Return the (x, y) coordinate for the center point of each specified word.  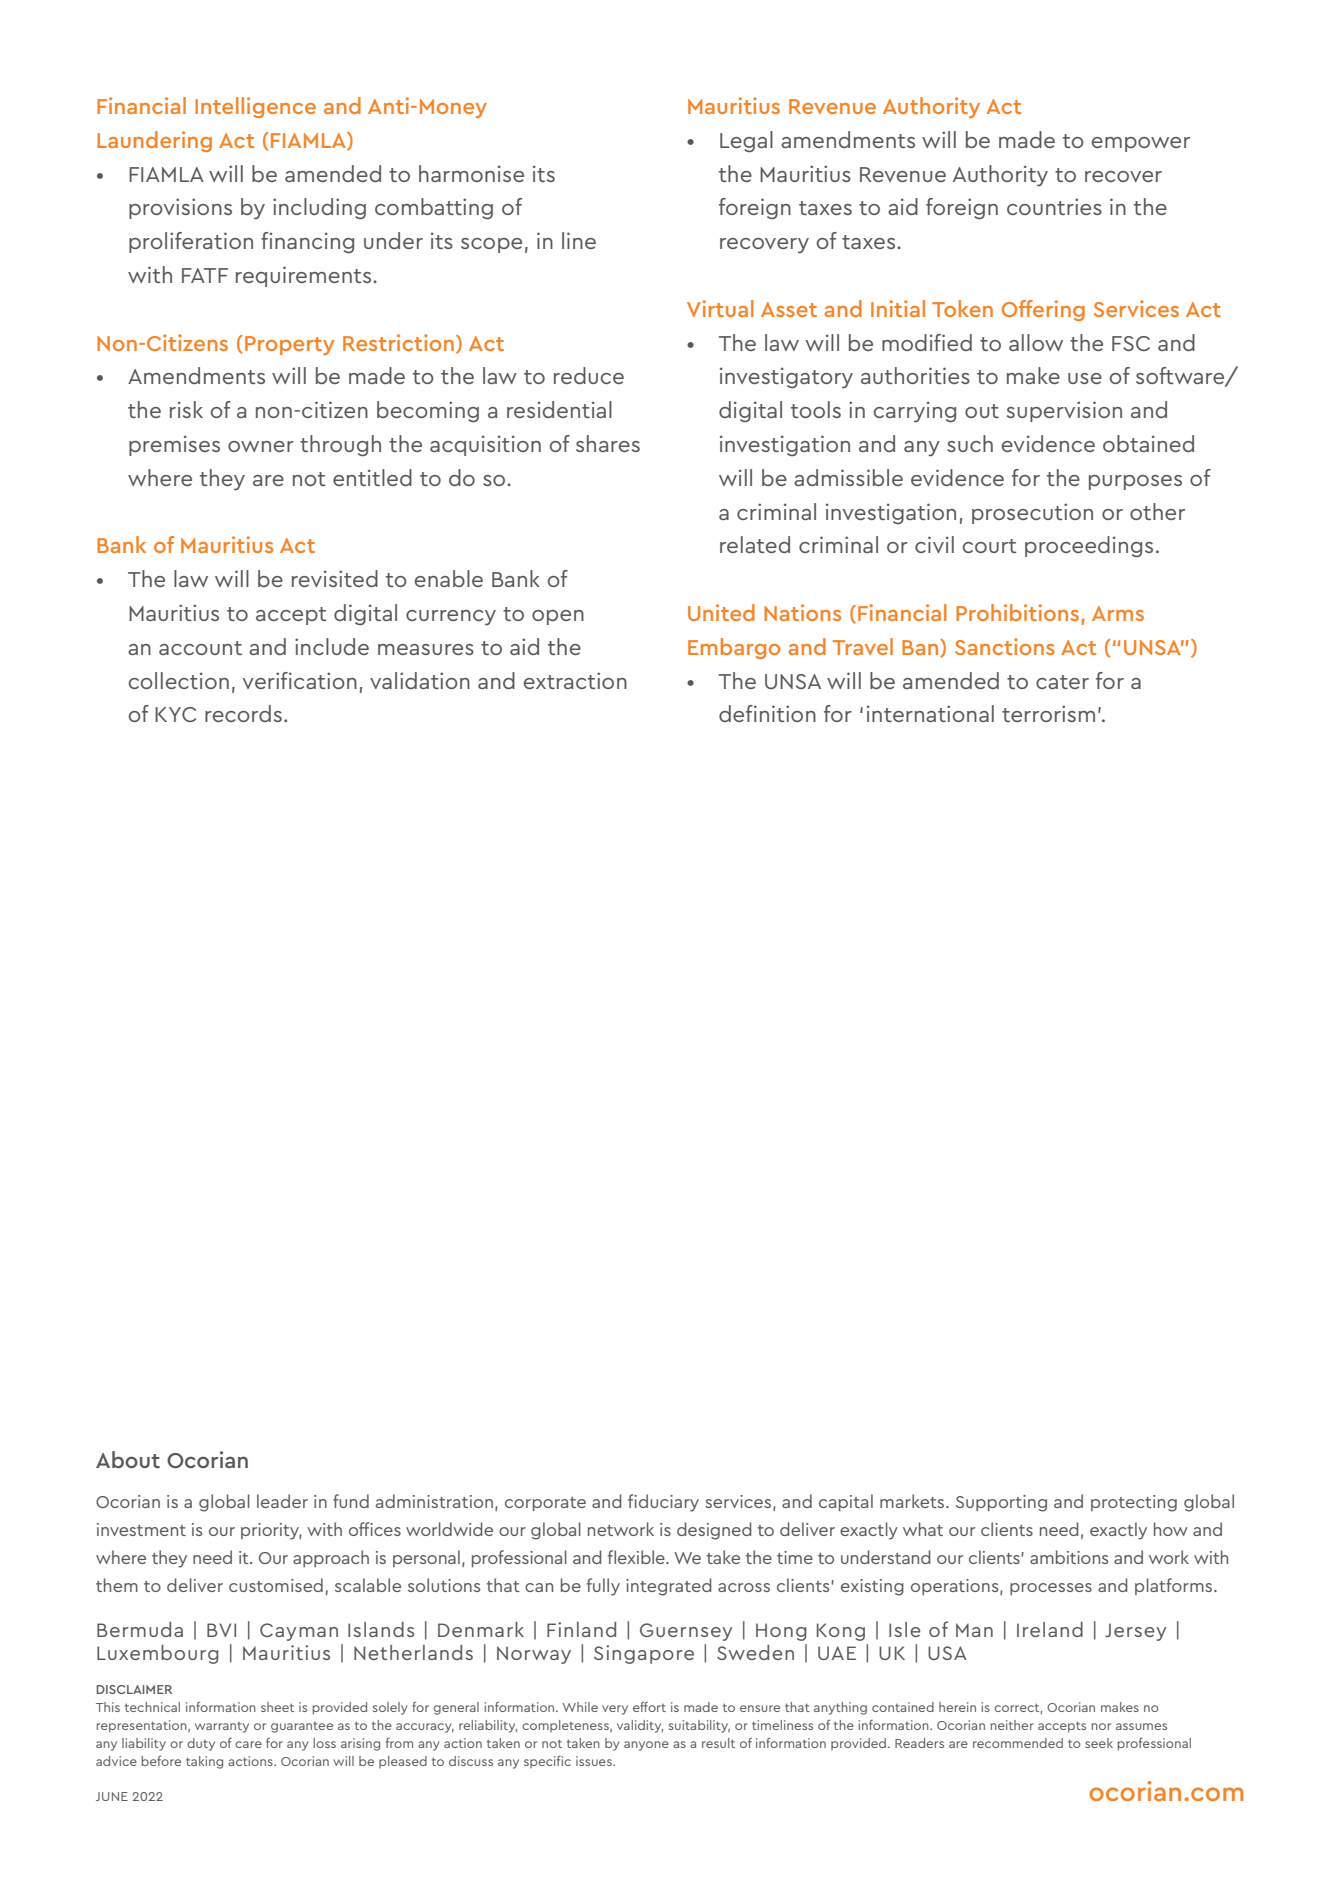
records (243, 713)
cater (1062, 682)
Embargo (734, 648)
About (128, 1459)
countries (1054, 206)
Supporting (1001, 1503)
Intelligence (255, 107)
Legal (746, 142)
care (248, 1744)
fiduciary (663, 1503)
